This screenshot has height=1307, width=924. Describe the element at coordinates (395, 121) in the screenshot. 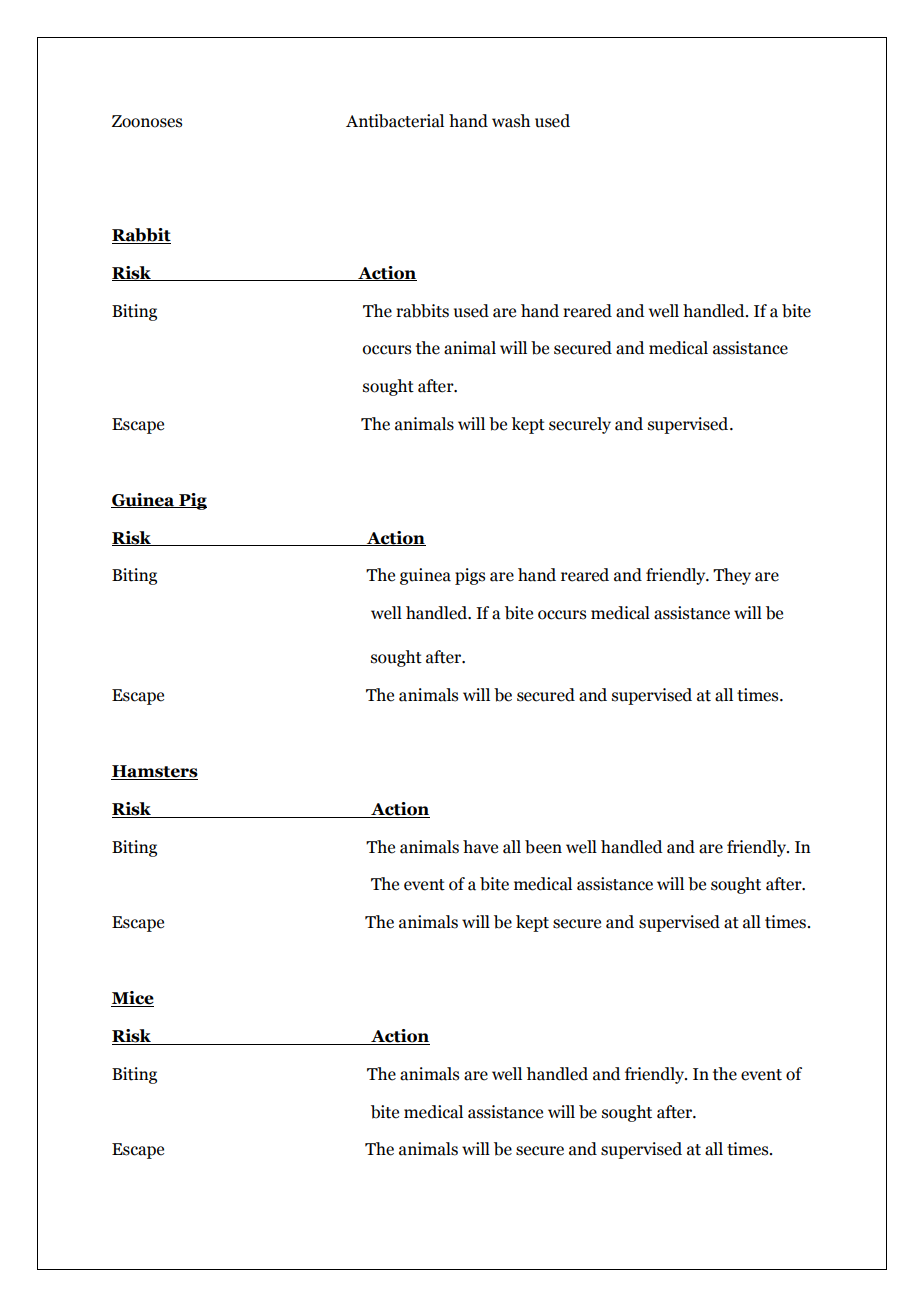

I see `Antibacterial` at that location.
